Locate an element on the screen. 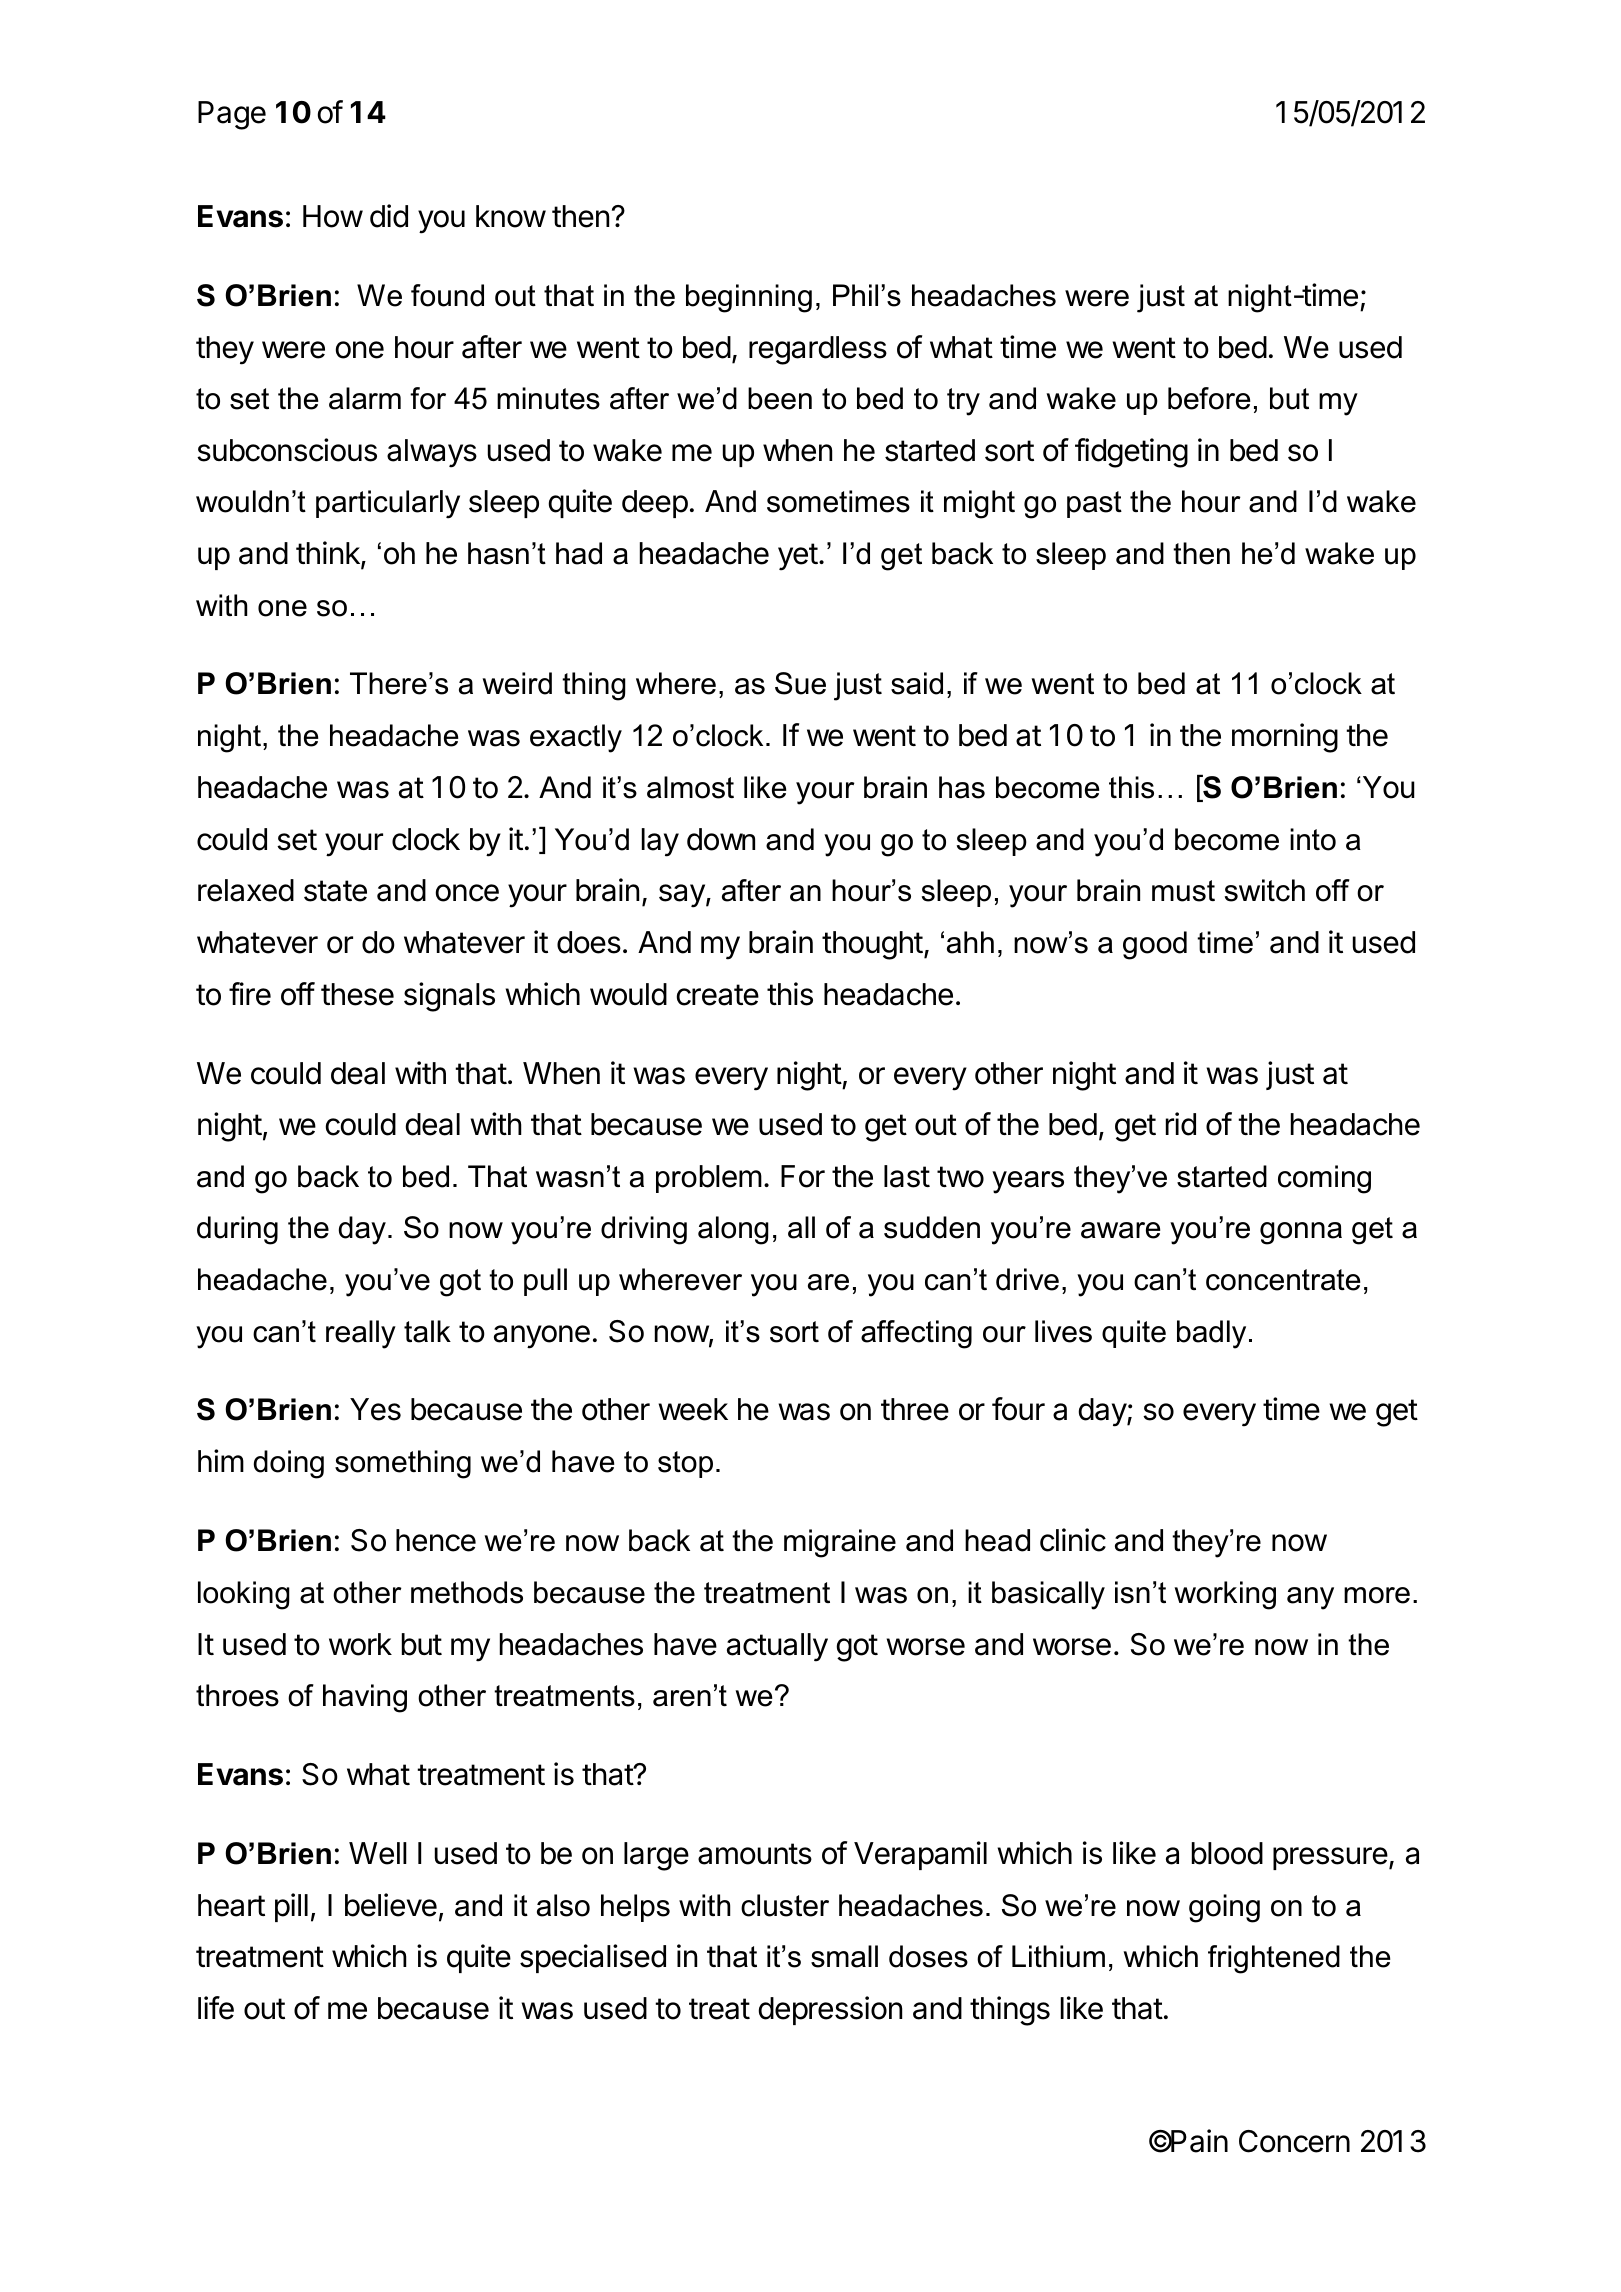 This screenshot has height=2292, width=1621. before is located at coordinates (1209, 398).
